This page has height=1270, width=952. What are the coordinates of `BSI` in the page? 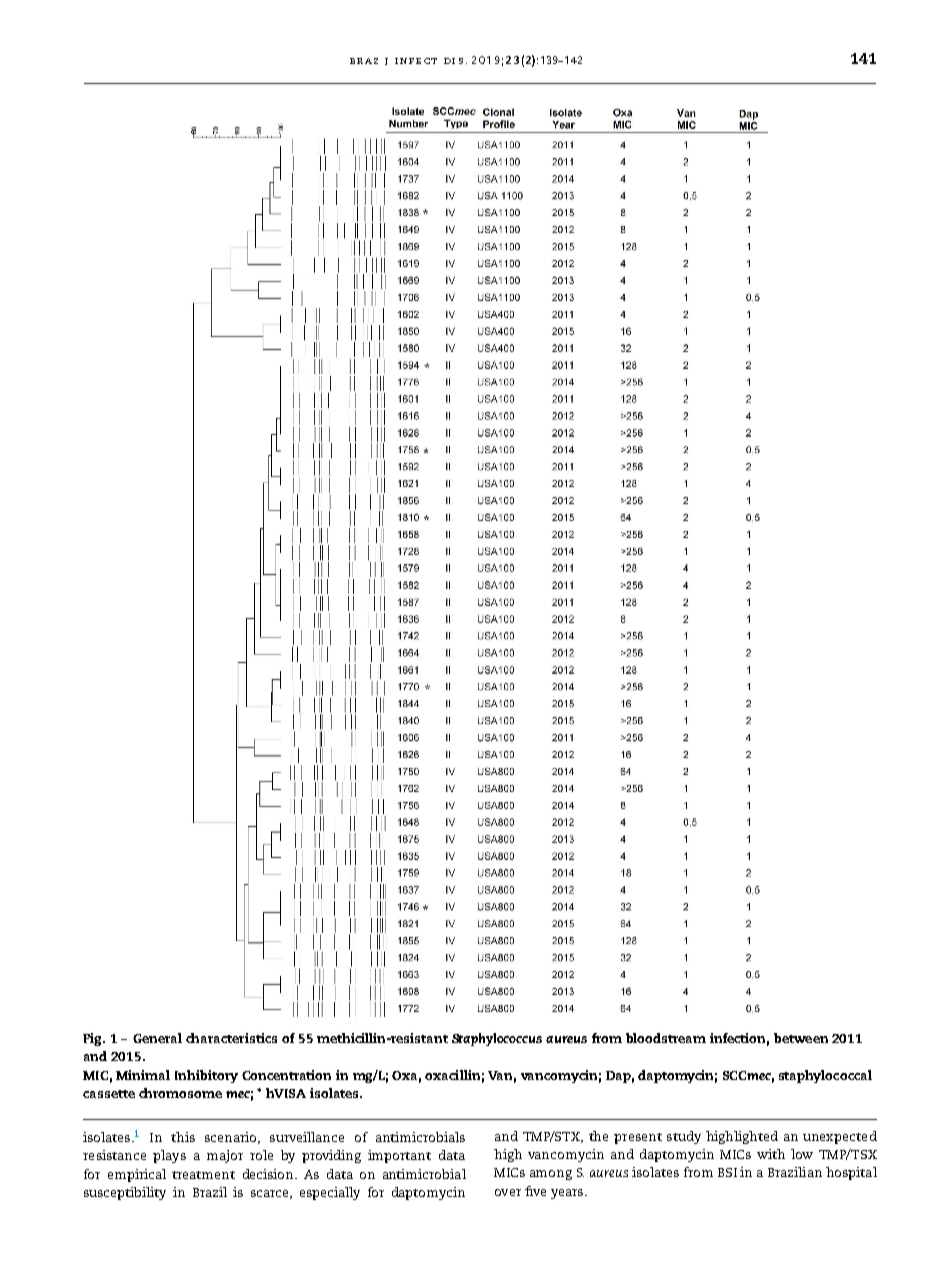 It's located at (727, 1172).
